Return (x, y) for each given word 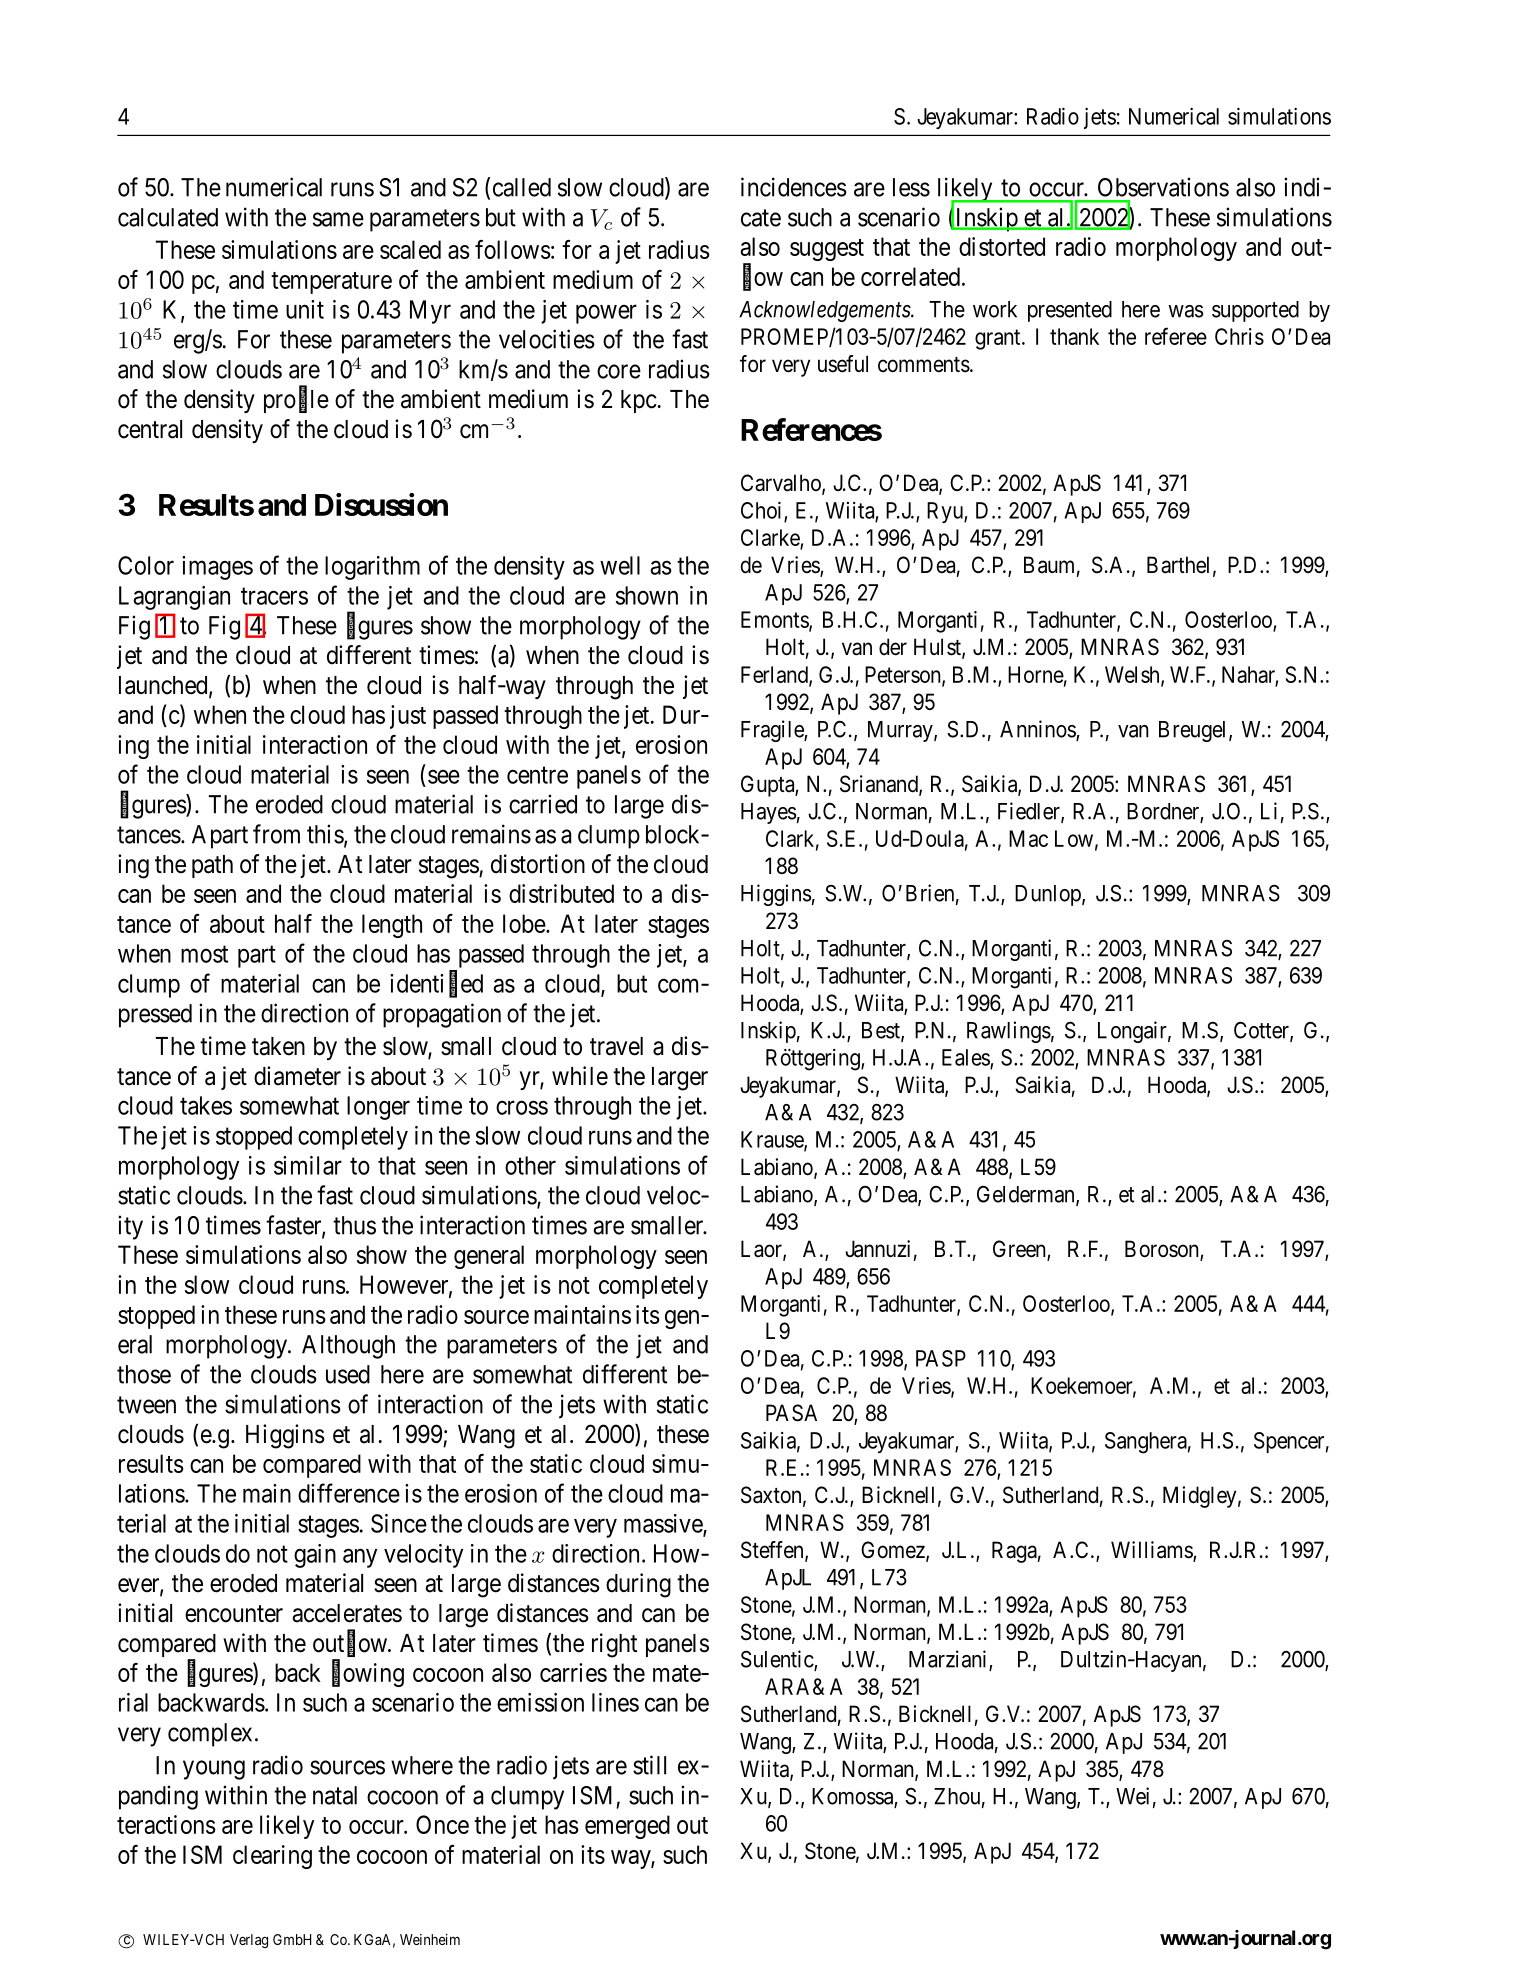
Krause (773, 1140)
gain (315, 1556)
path (212, 866)
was (1186, 311)
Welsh (1133, 675)
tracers (274, 596)
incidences (794, 187)
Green (1020, 1250)
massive (664, 1524)
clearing (272, 1857)
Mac (1028, 838)
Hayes (769, 813)
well (620, 565)
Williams (1152, 1551)
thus (354, 1225)
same (338, 219)
